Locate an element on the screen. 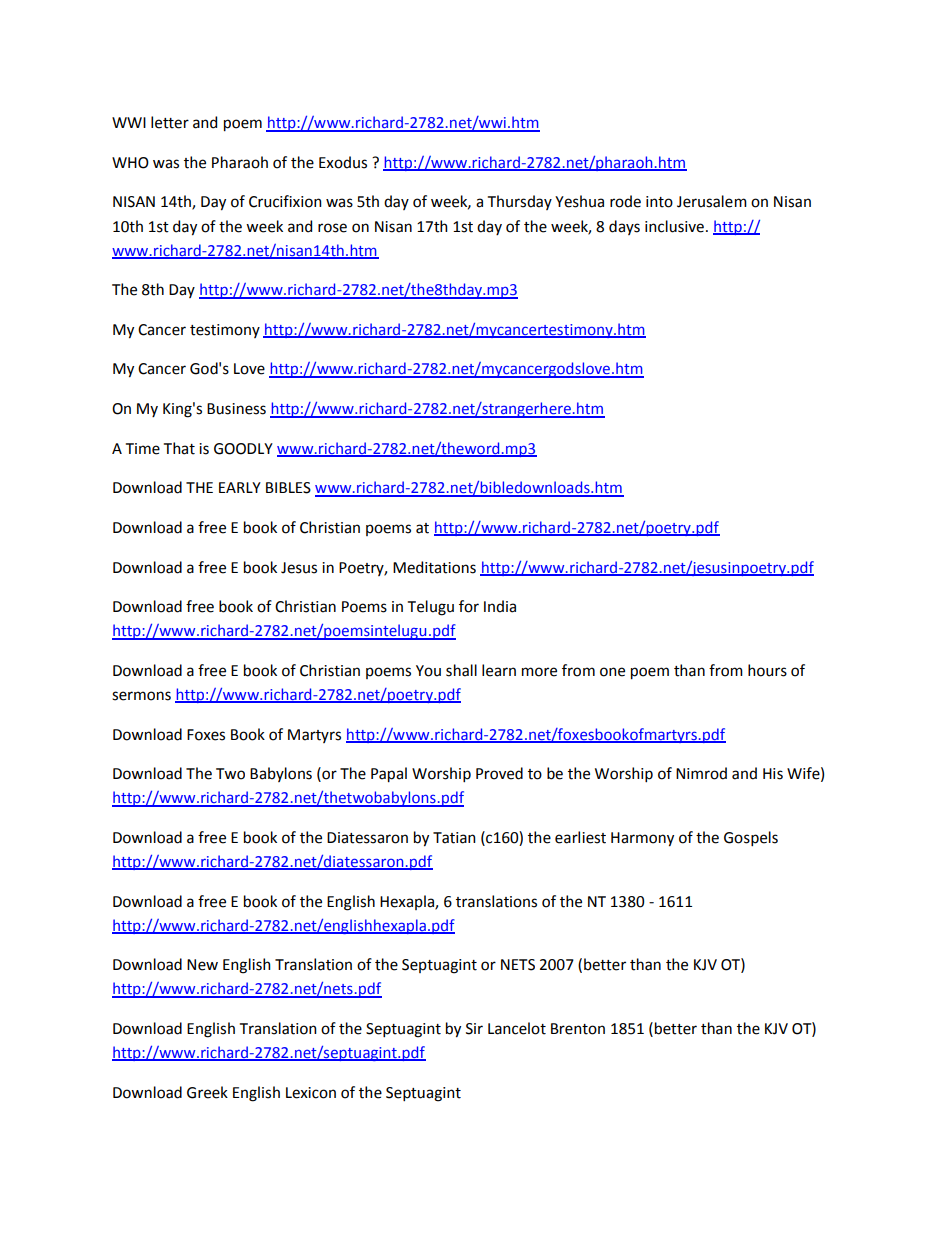 The width and height of the screenshot is (952, 1233). Thursday is located at coordinates (520, 202).
